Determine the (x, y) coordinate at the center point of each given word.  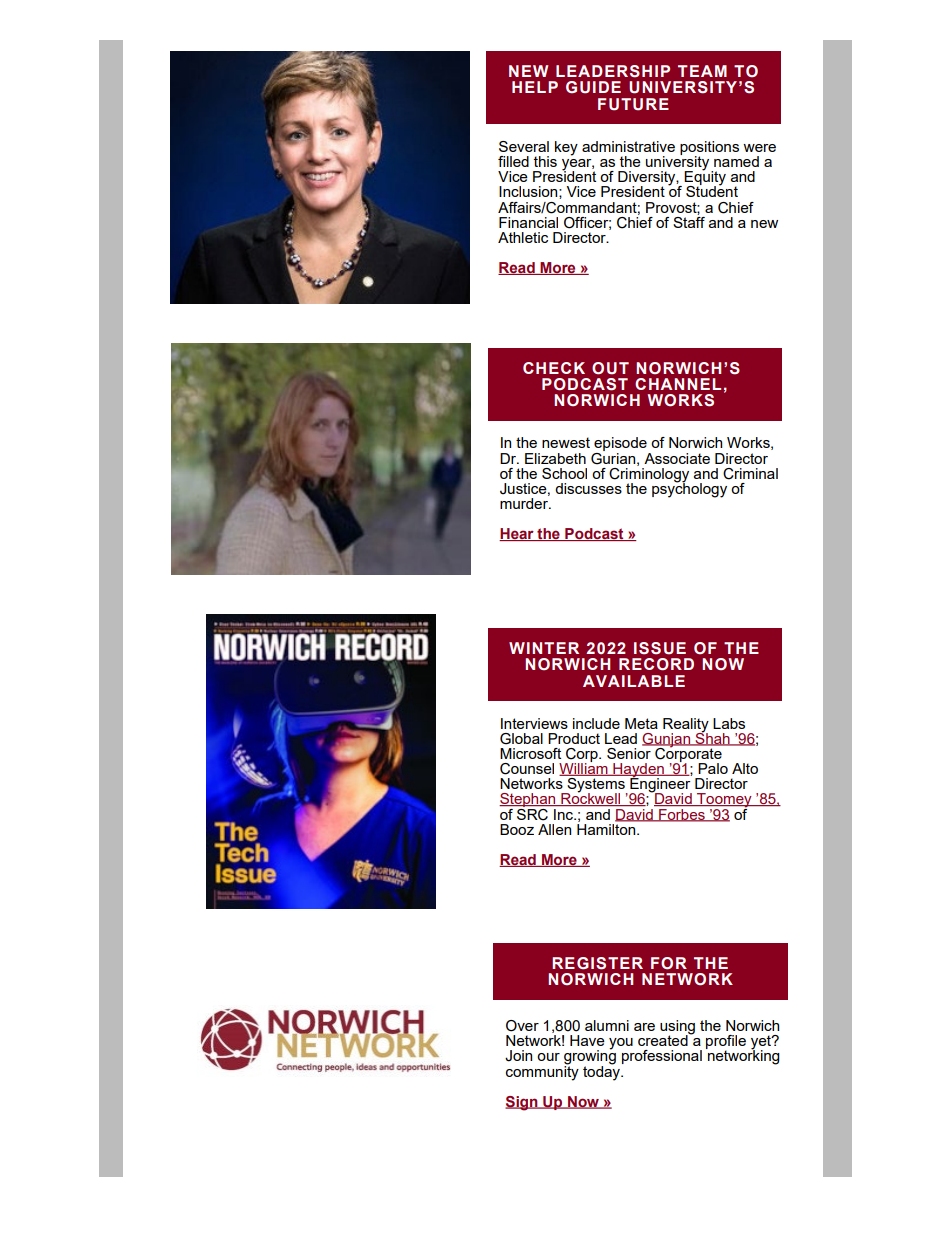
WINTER (544, 648)
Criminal (750, 474)
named (736, 161)
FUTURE (633, 104)
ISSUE (660, 648)
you (621, 1044)
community (542, 1072)
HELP (535, 87)
